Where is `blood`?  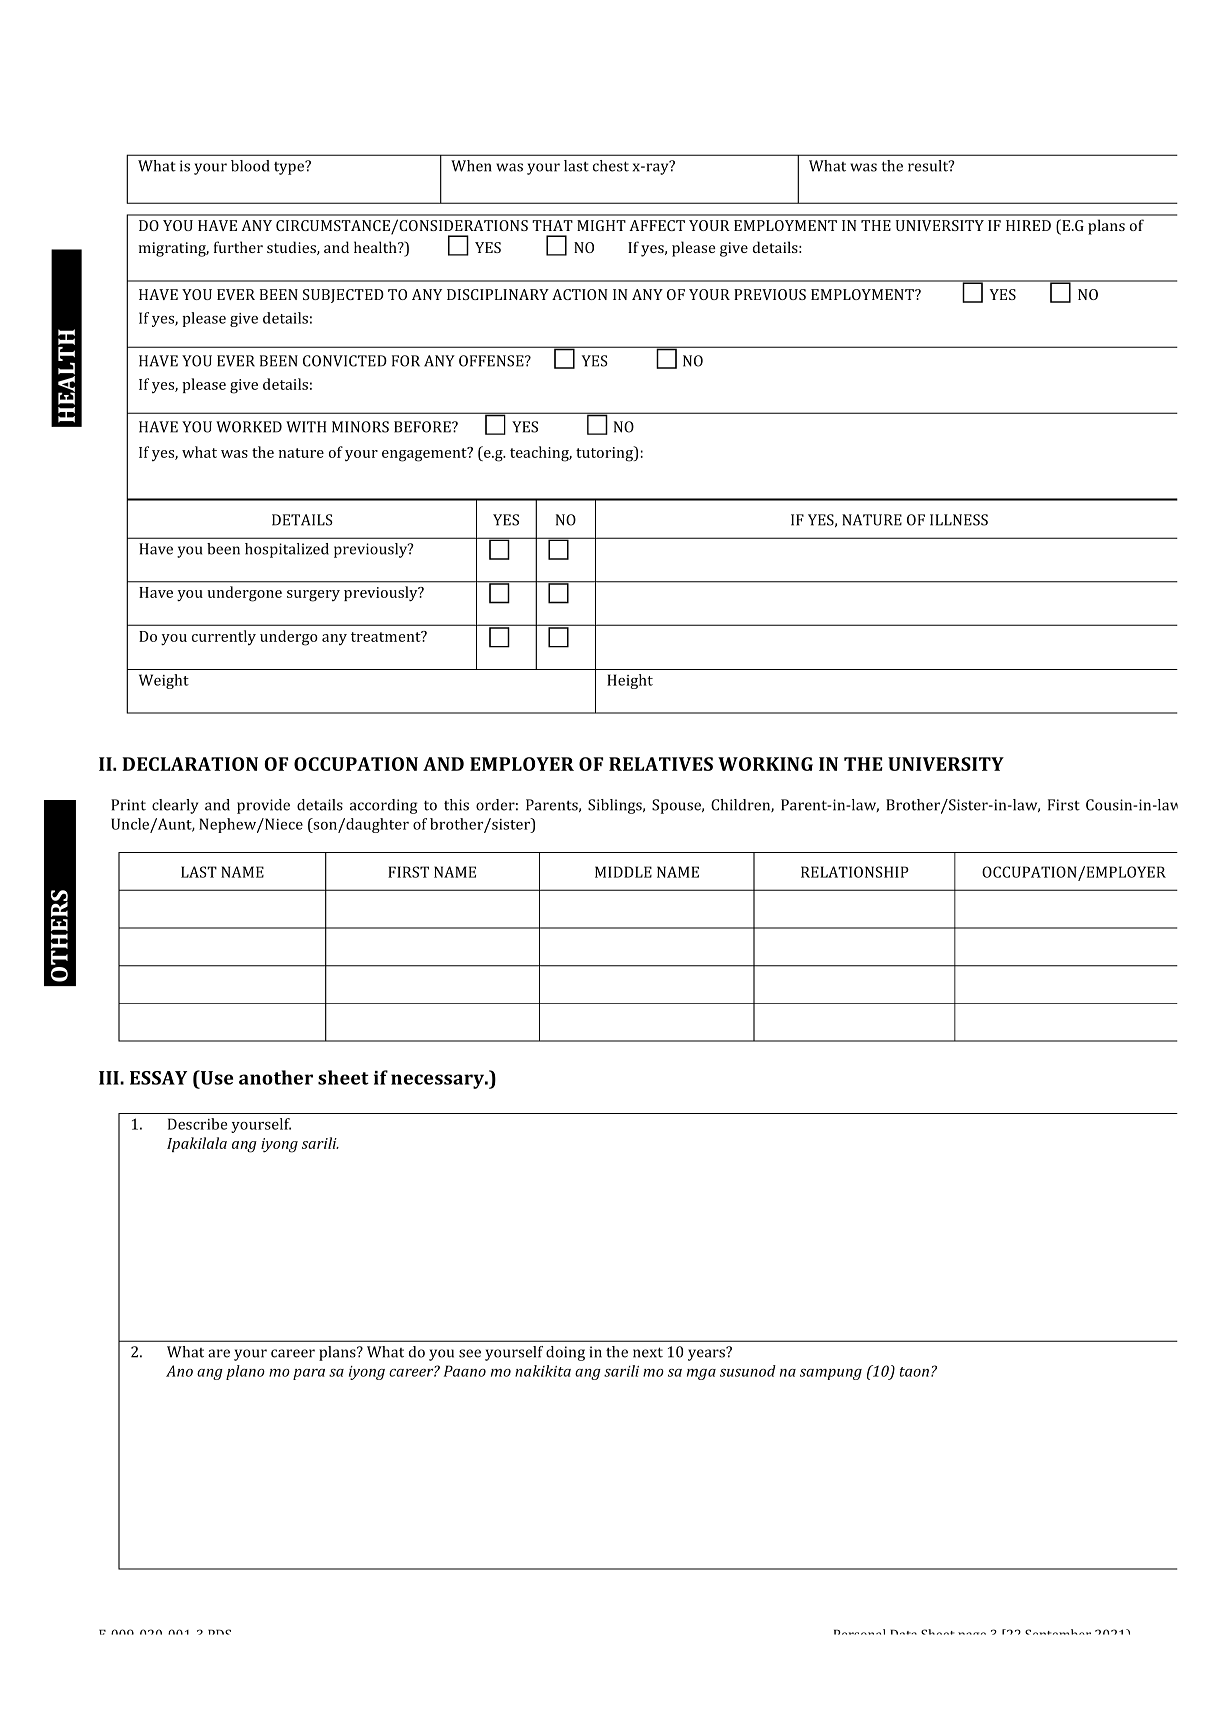 blood is located at coordinates (250, 166).
